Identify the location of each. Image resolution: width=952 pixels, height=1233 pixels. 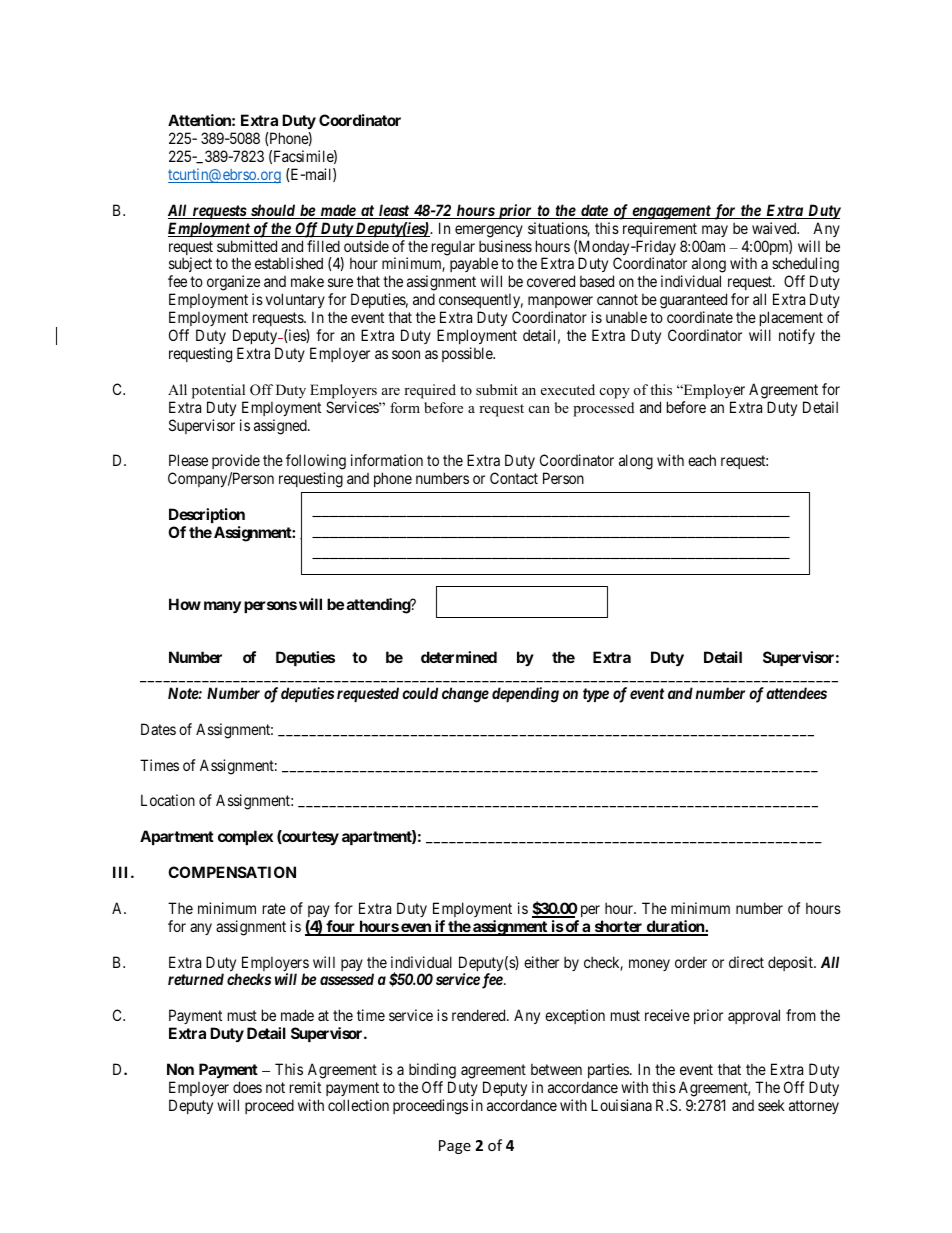
(702, 460).
